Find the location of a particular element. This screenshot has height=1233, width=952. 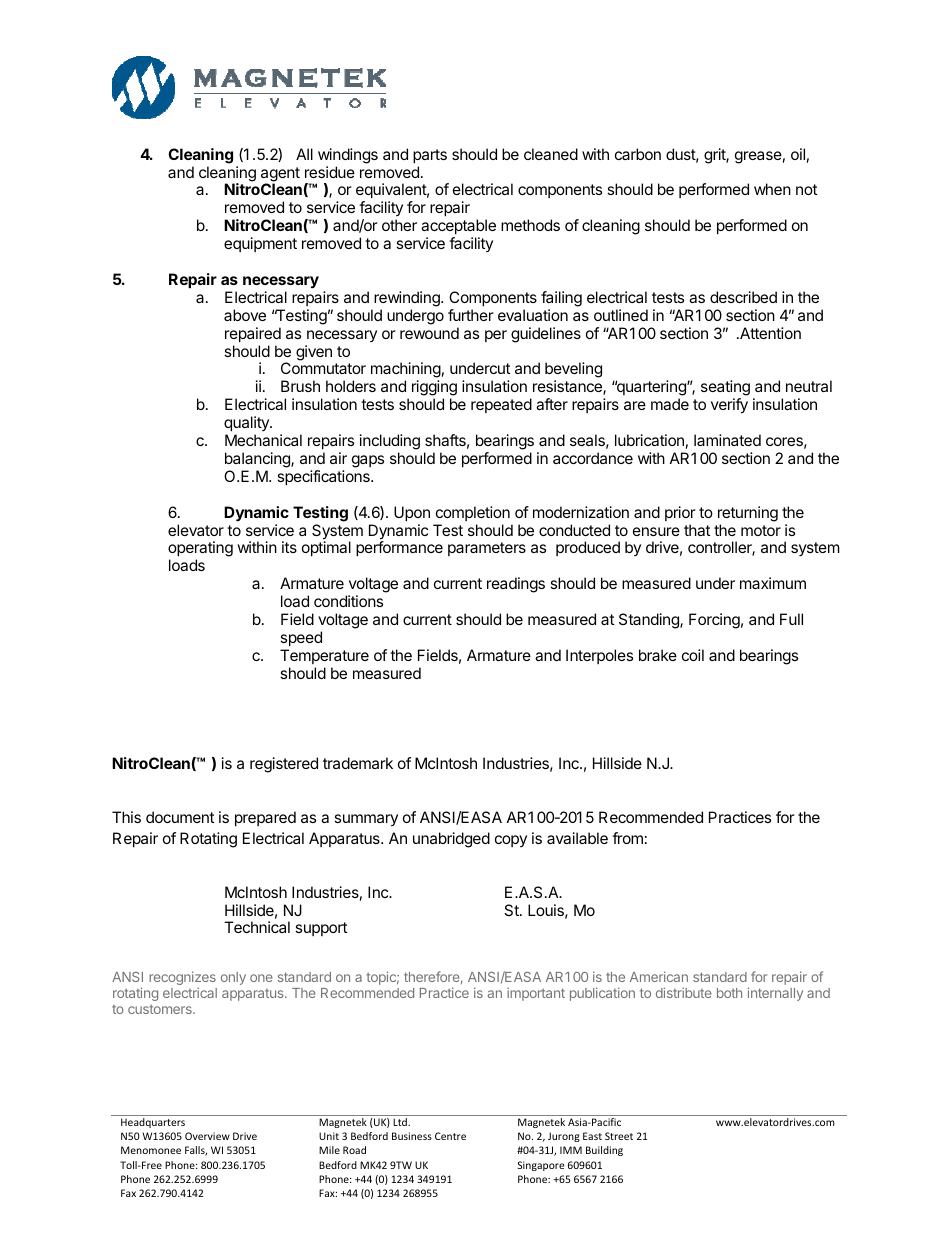

from is located at coordinates (627, 838).
